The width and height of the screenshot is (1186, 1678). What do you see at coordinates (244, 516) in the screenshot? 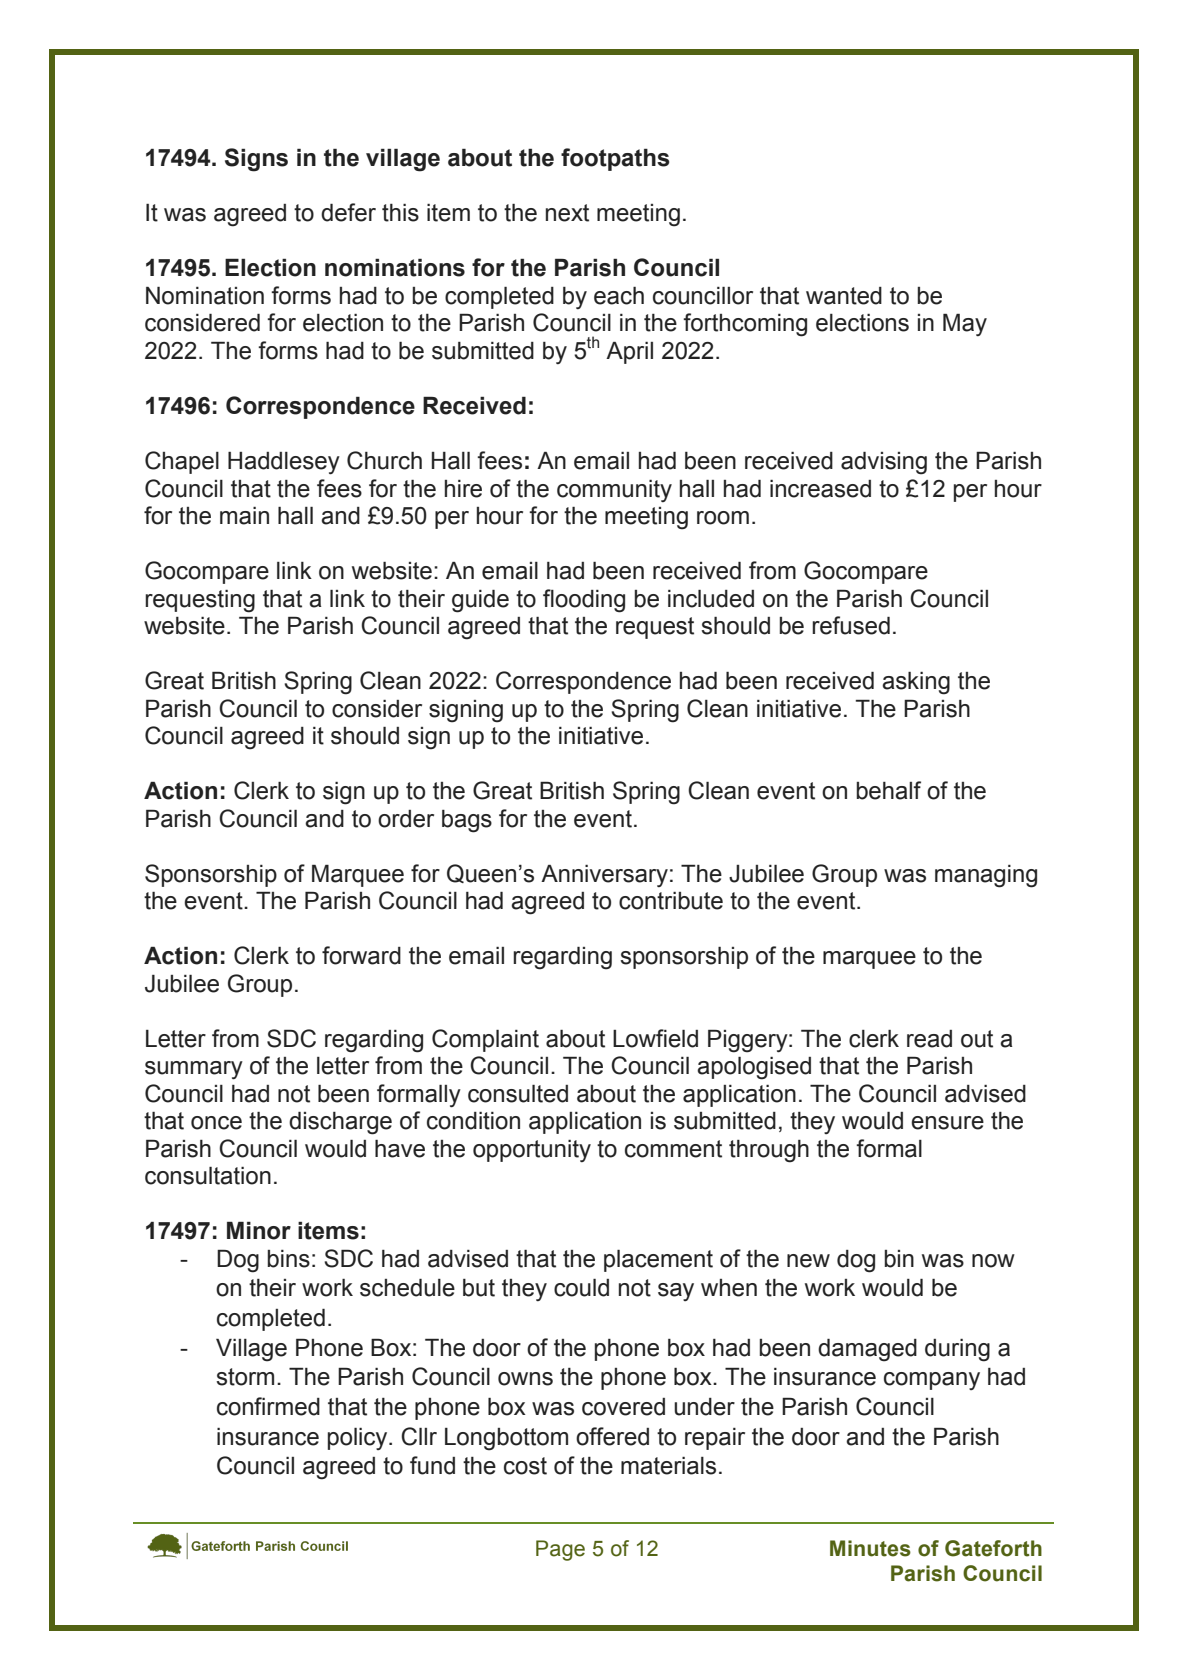
I see `main` at bounding box center [244, 516].
